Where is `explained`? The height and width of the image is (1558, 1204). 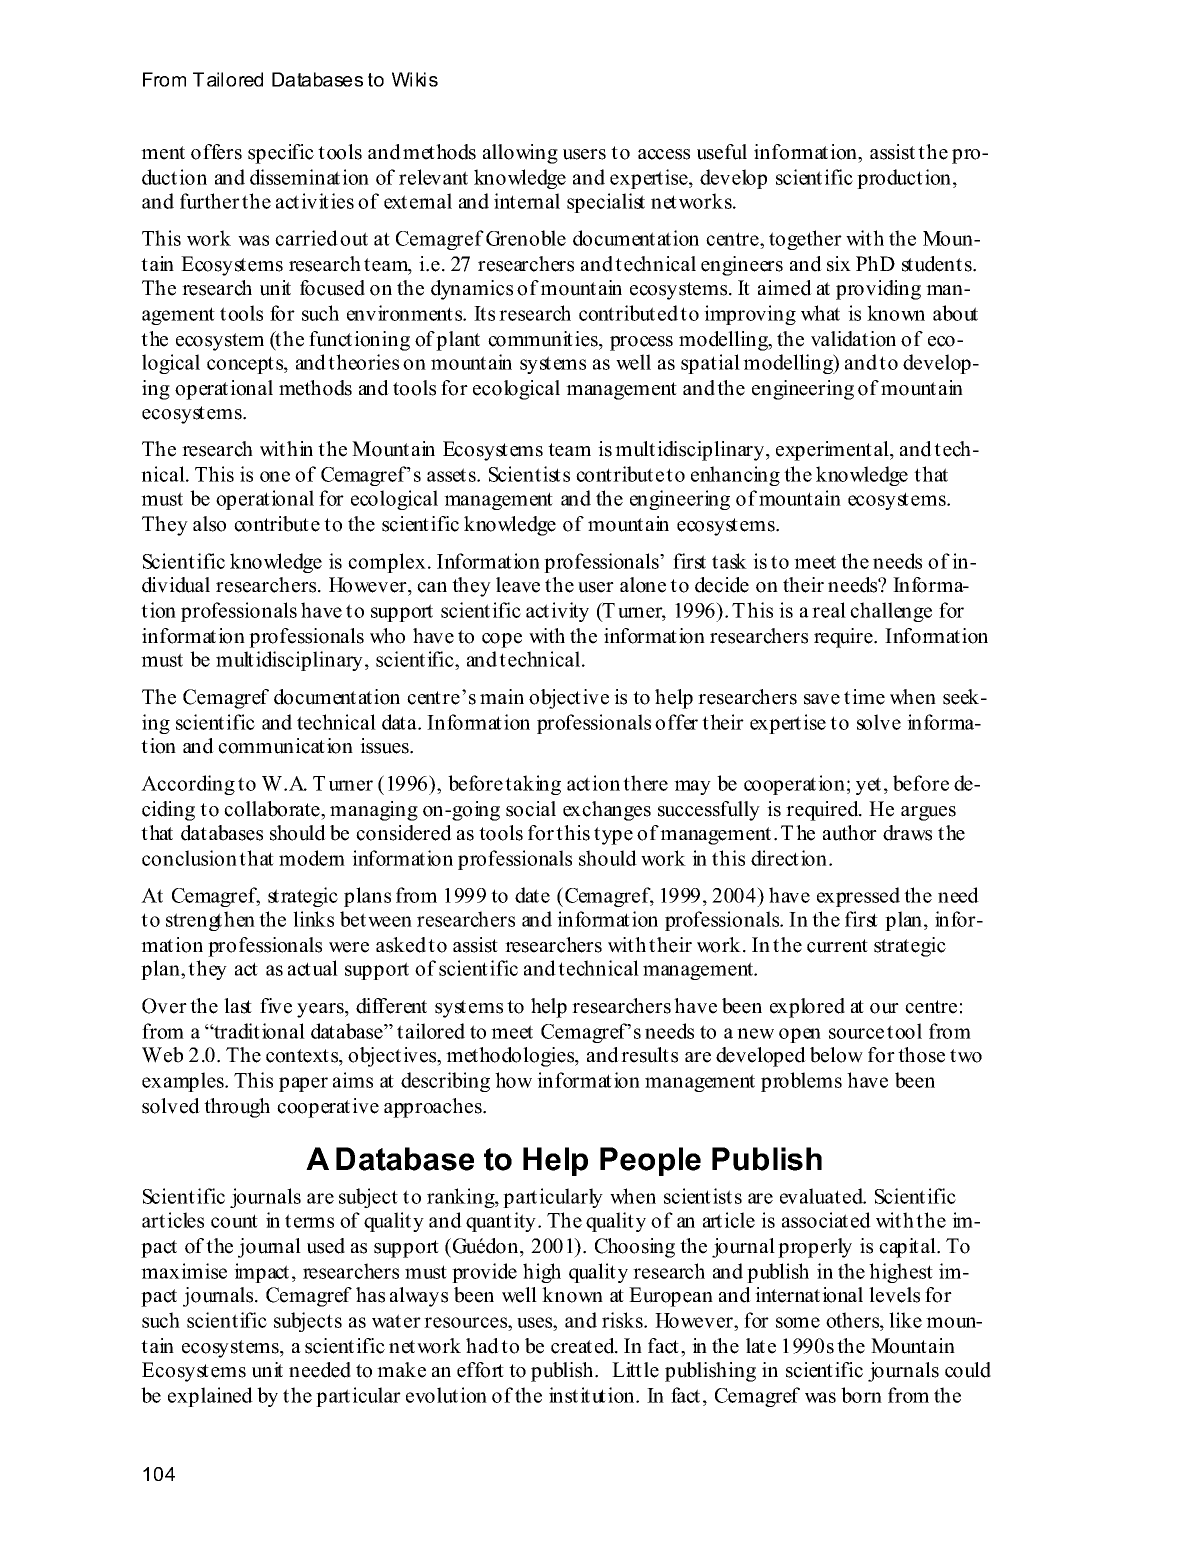 explained is located at coordinates (210, 1397).
